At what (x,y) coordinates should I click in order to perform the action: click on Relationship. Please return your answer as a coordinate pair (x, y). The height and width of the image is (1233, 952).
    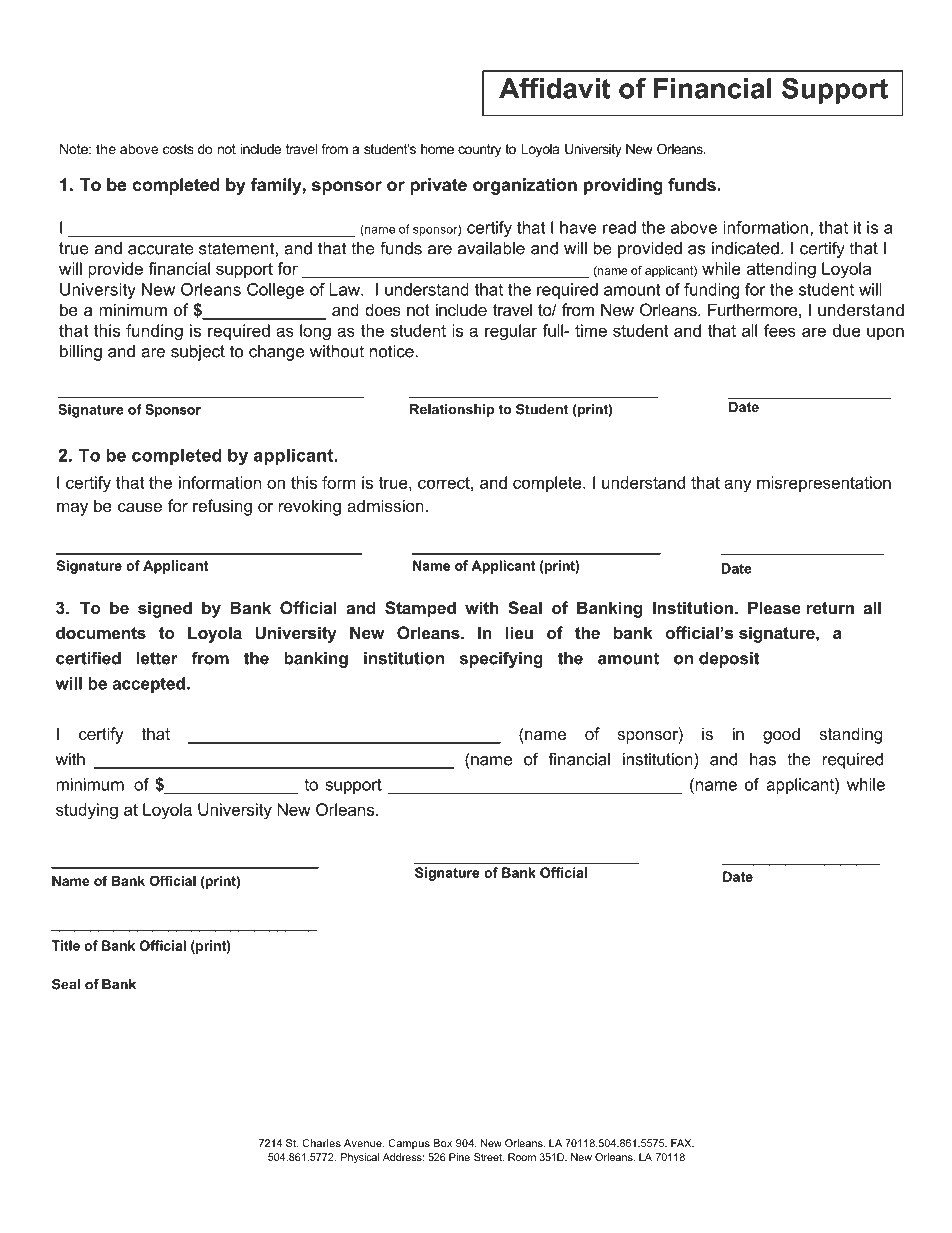
    Looking at the image, I should click on (452, 410).
